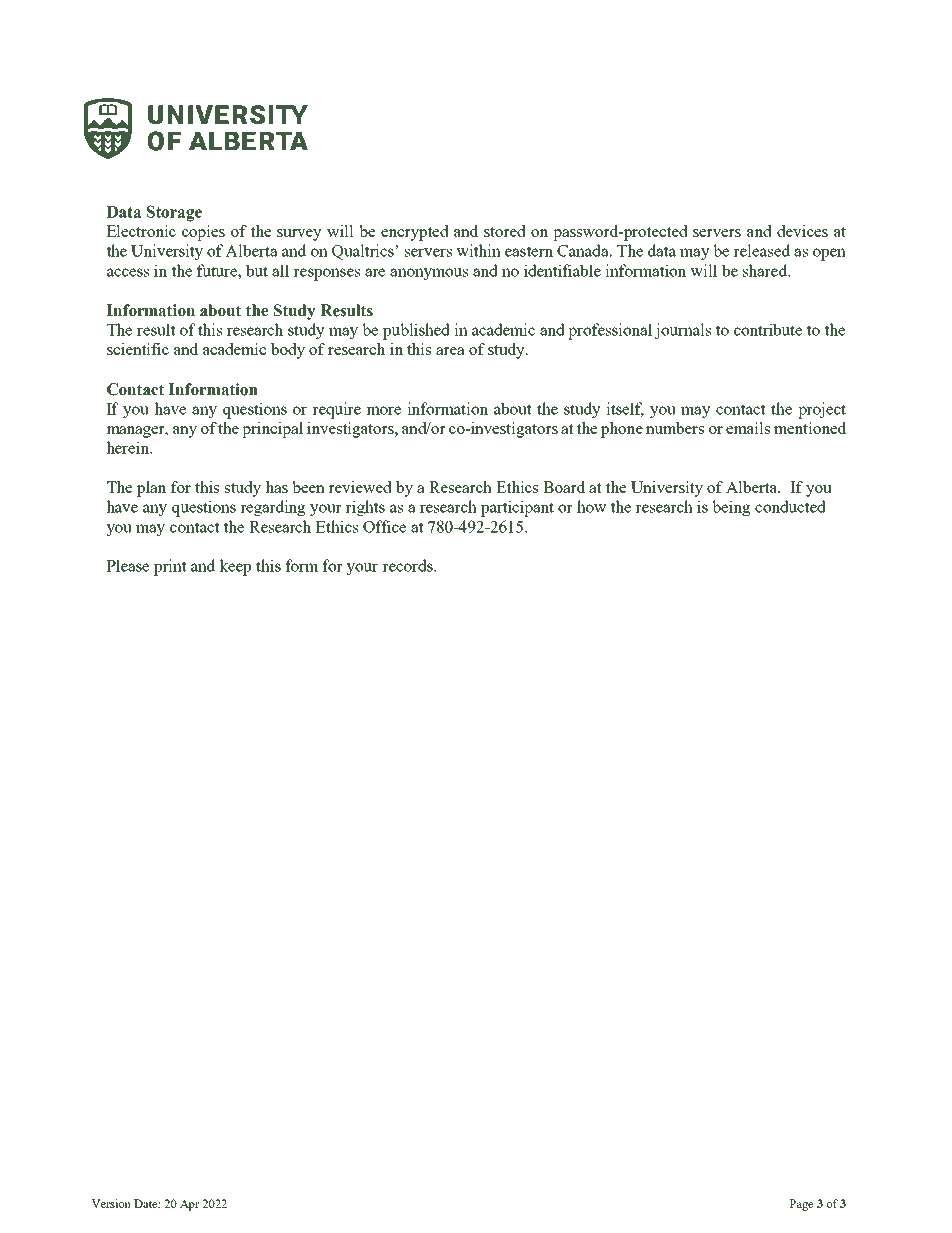 This screenshot has width=952, height=1233. Describe the element at coordinates (801, 1205) in the screenshot. I see `Page` at that location.
